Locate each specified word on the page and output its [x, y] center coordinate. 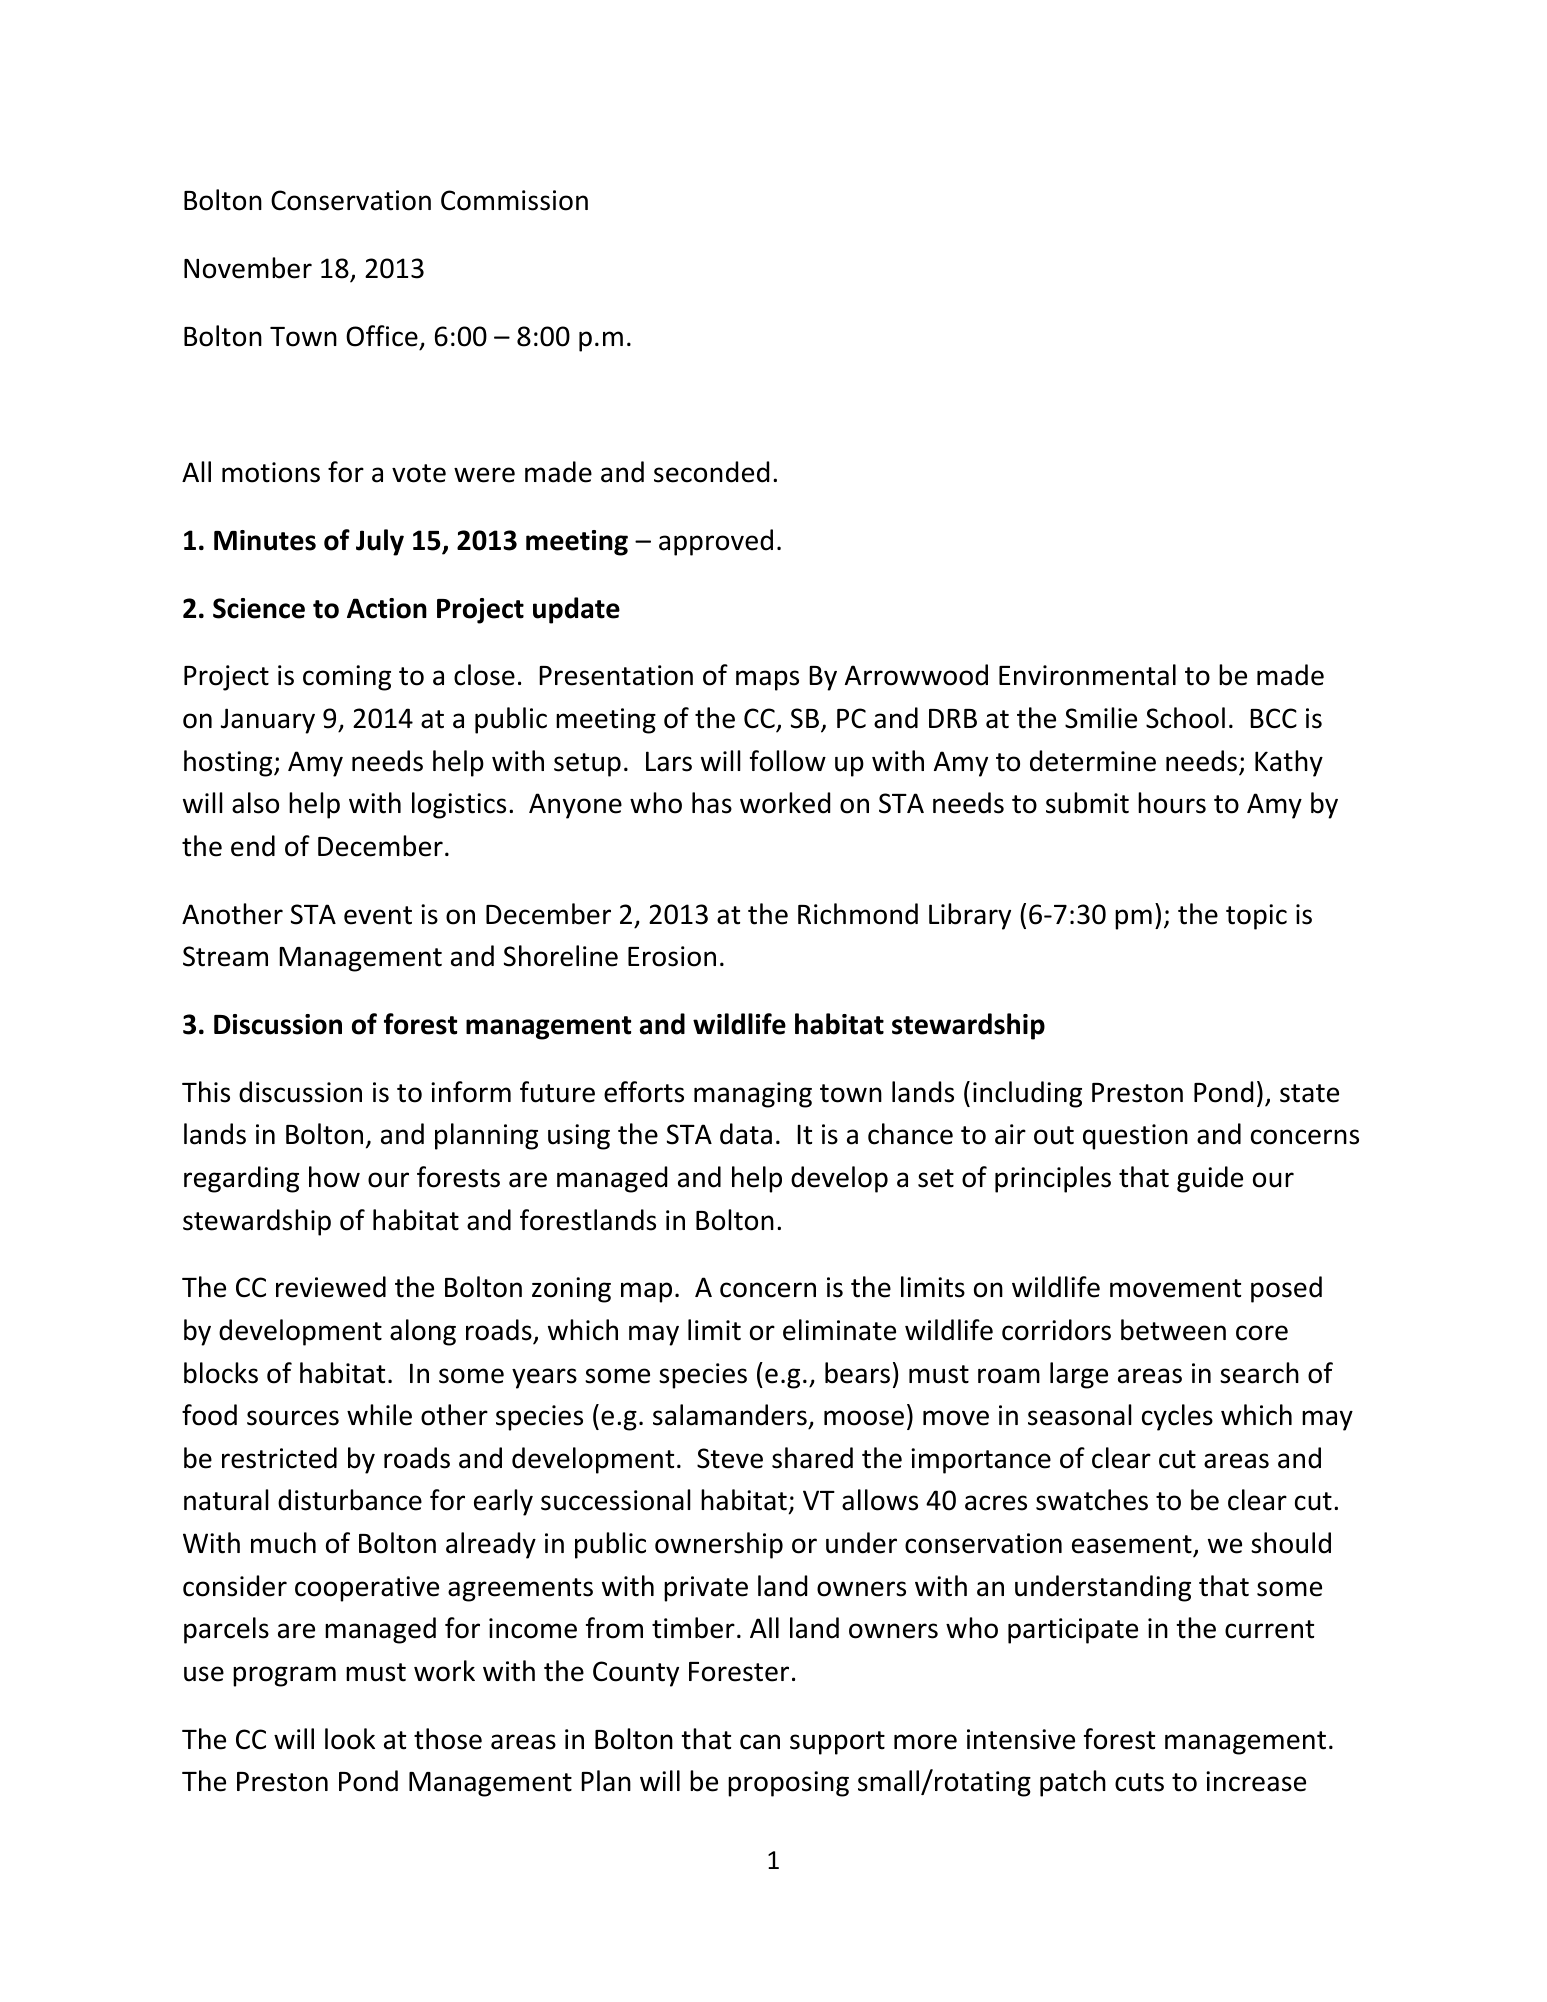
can [760, 1742]
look [350, 1739]
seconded [711, 472]
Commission [514, 200]
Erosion [672, 956]
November [248, 268]
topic [1256, 917]
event [378, 915]
